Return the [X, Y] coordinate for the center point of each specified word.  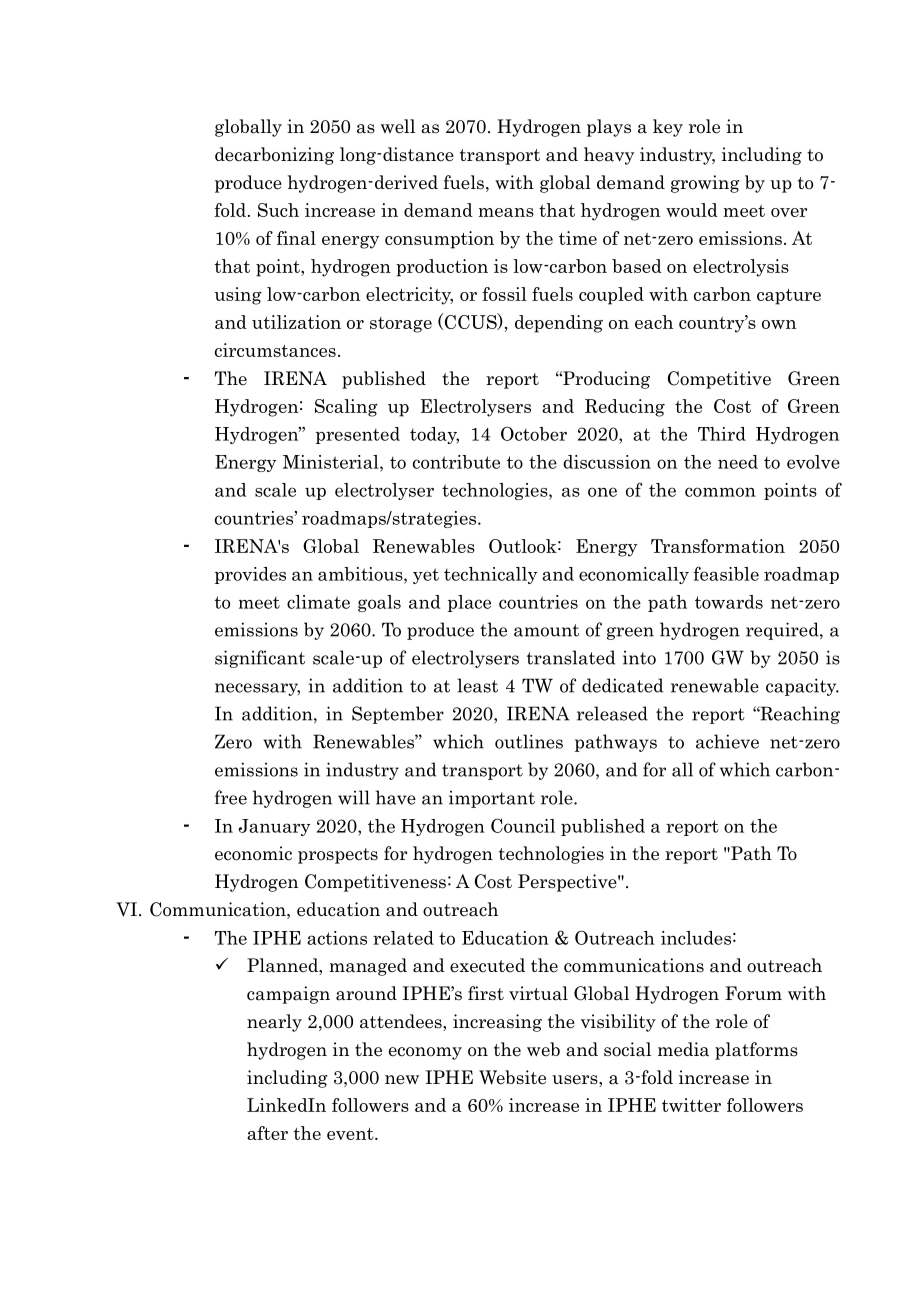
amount [546, 630]
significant [260, 659]
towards [729, 602]
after [267, 1133]
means [506, 212]
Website [512, 1077]
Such [278, 210]
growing [705, 184]
